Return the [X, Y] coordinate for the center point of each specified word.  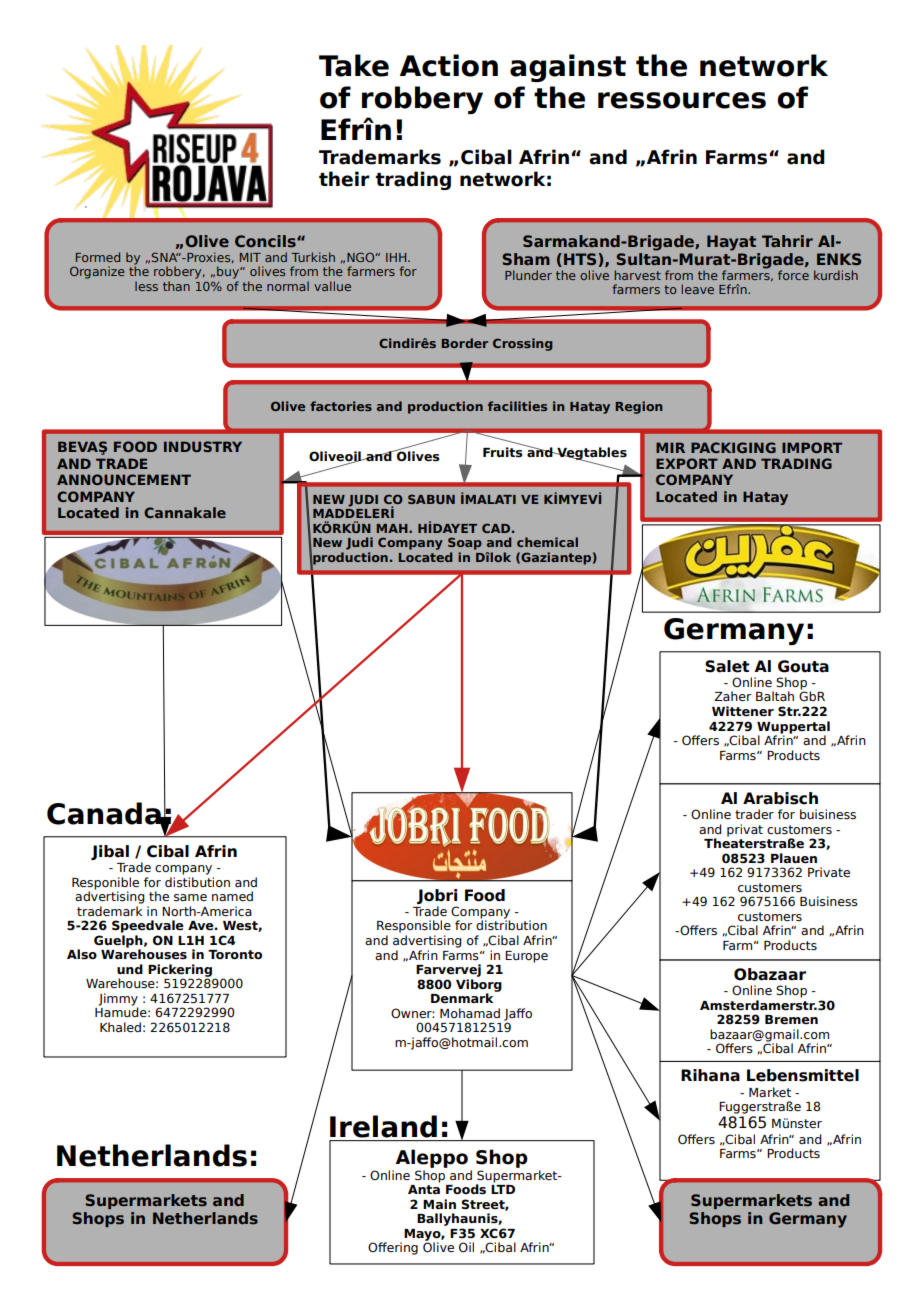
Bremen [791, 1020]
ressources [682, 100]
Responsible [414, 928]
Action [449, 65]
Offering [393, 1248]
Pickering [181, 971]
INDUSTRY [203, 446]
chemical [547, 542]
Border [464, 343]
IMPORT [812, 447]
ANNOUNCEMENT [124, 479]
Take [354, 65]
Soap [465, 543]
